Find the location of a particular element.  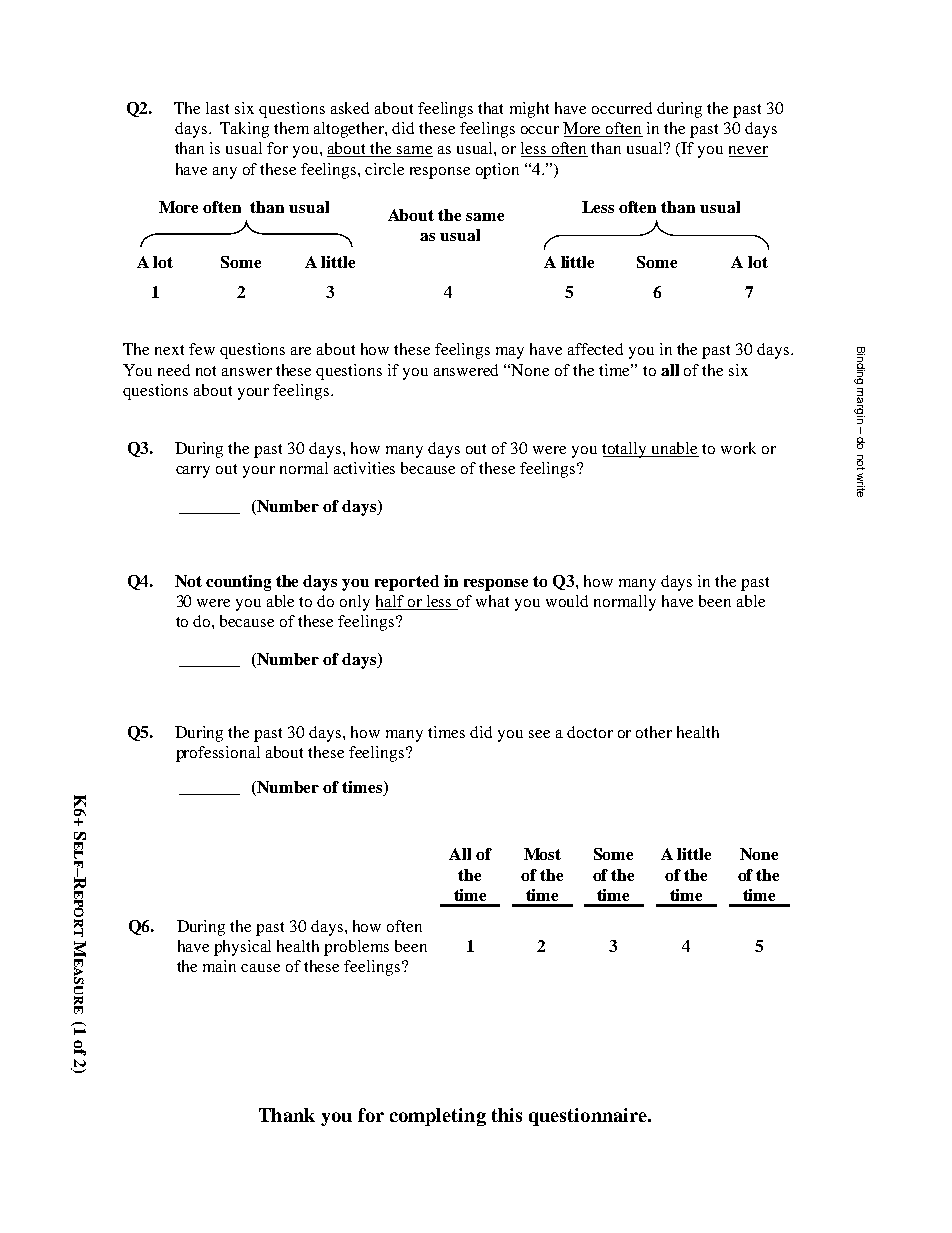

questionnaire is located at coordinates (589, 1117).
